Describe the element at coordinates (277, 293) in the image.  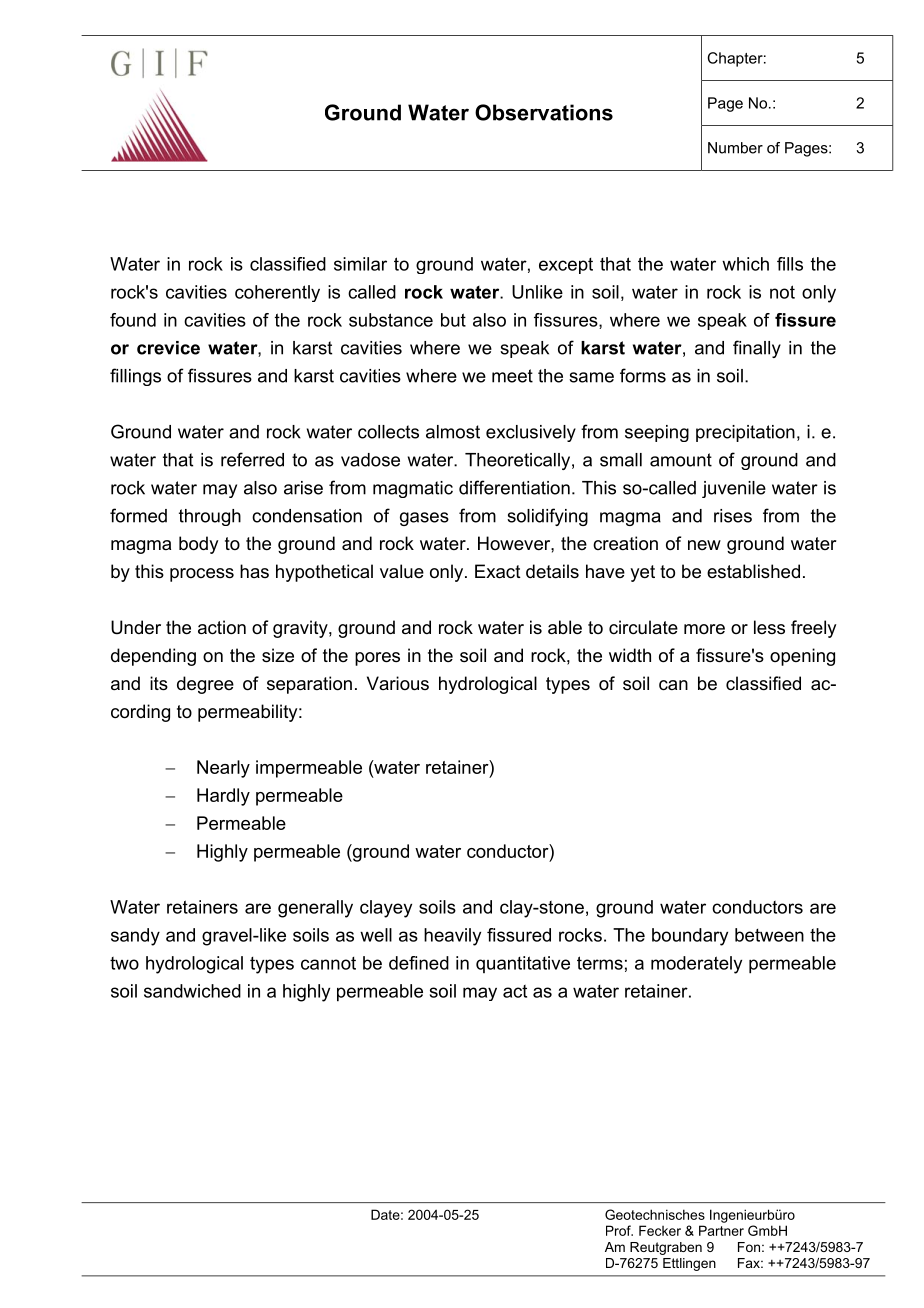
I see `coherently` at that location.
